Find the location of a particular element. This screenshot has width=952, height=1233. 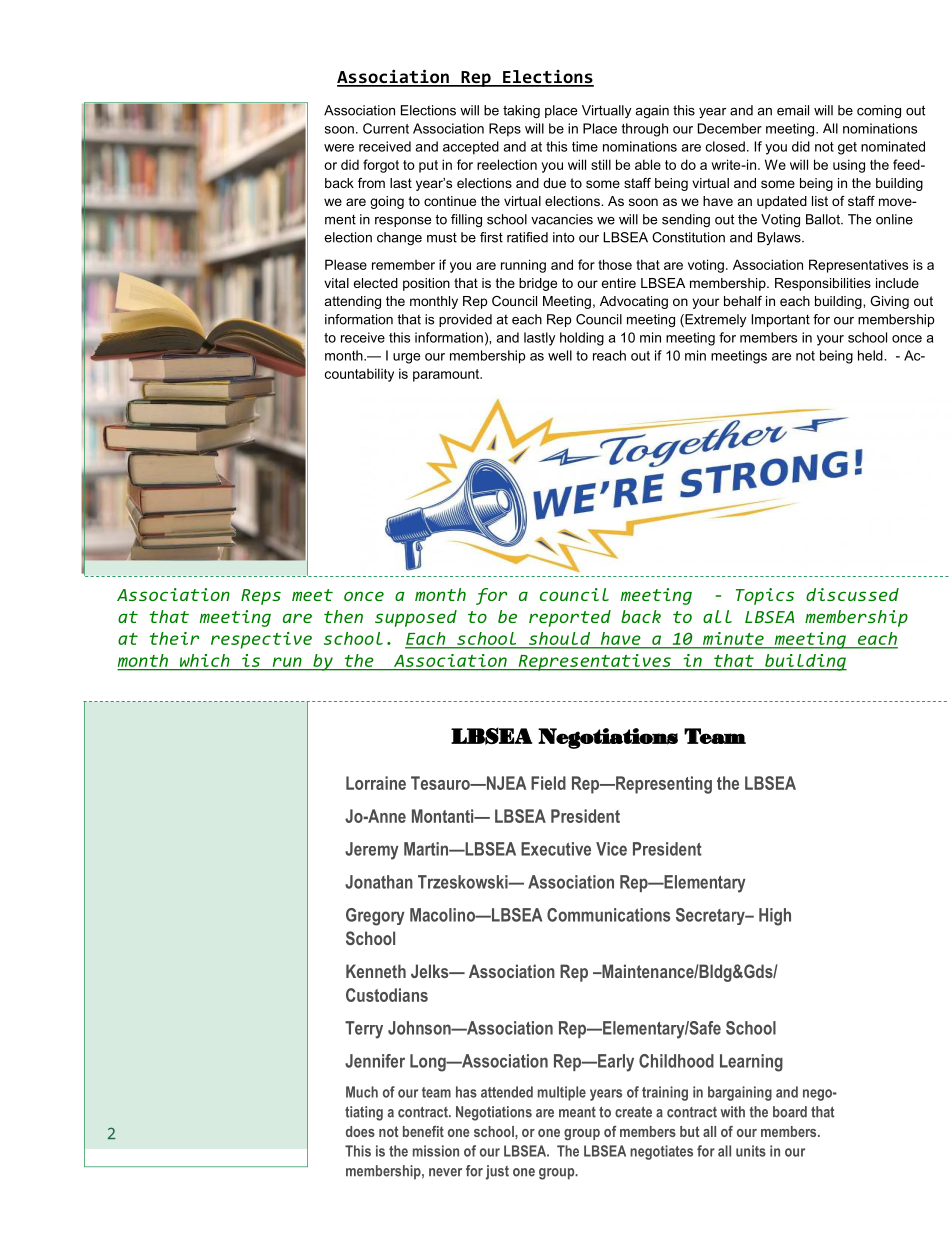

taking is located at coordinates (521, 111).
